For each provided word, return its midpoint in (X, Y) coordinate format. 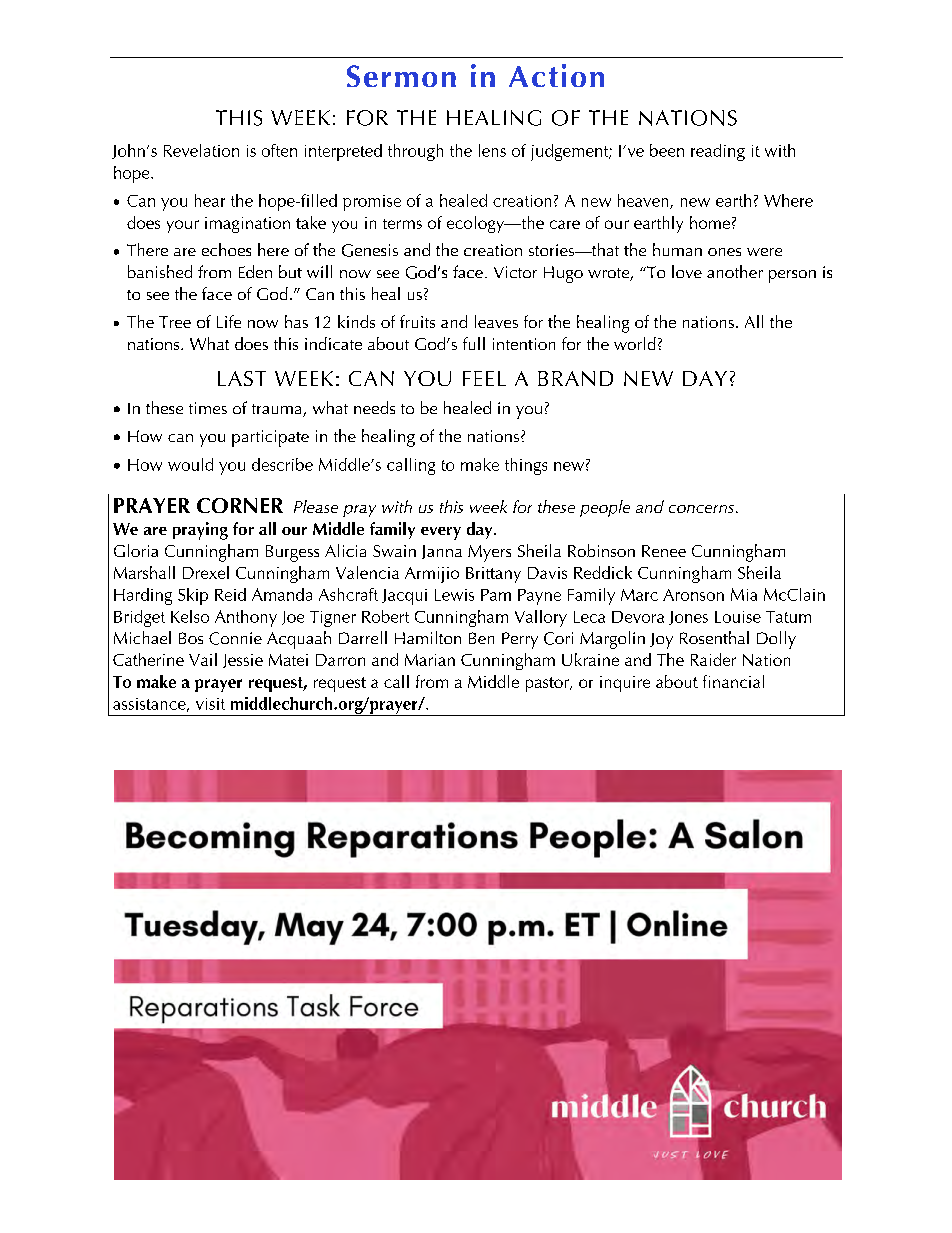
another (735, 271)
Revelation (201, 150)
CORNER (240, 505)
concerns (703, 509)
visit (210, 704)
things (526, 466)
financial (733, 681)
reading (718, 152)
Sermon (401, 76)
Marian (430, 660)
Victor (515, 272)
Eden (255, 271)
